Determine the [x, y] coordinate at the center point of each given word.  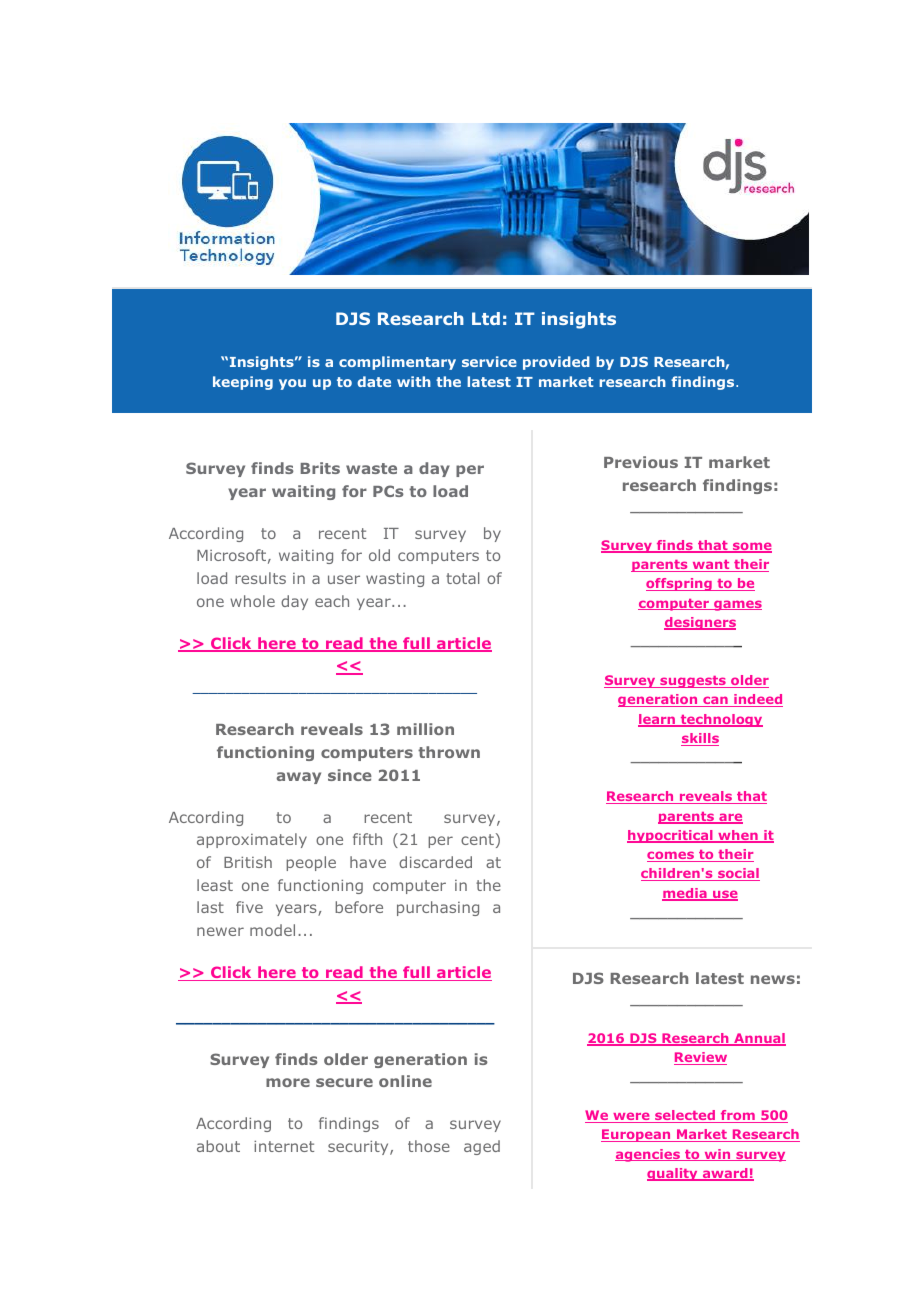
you [292, 384]
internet [284, 1146]
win [717, 1155]
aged [482, 1147]
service [489, 361]
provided [556, 363]
